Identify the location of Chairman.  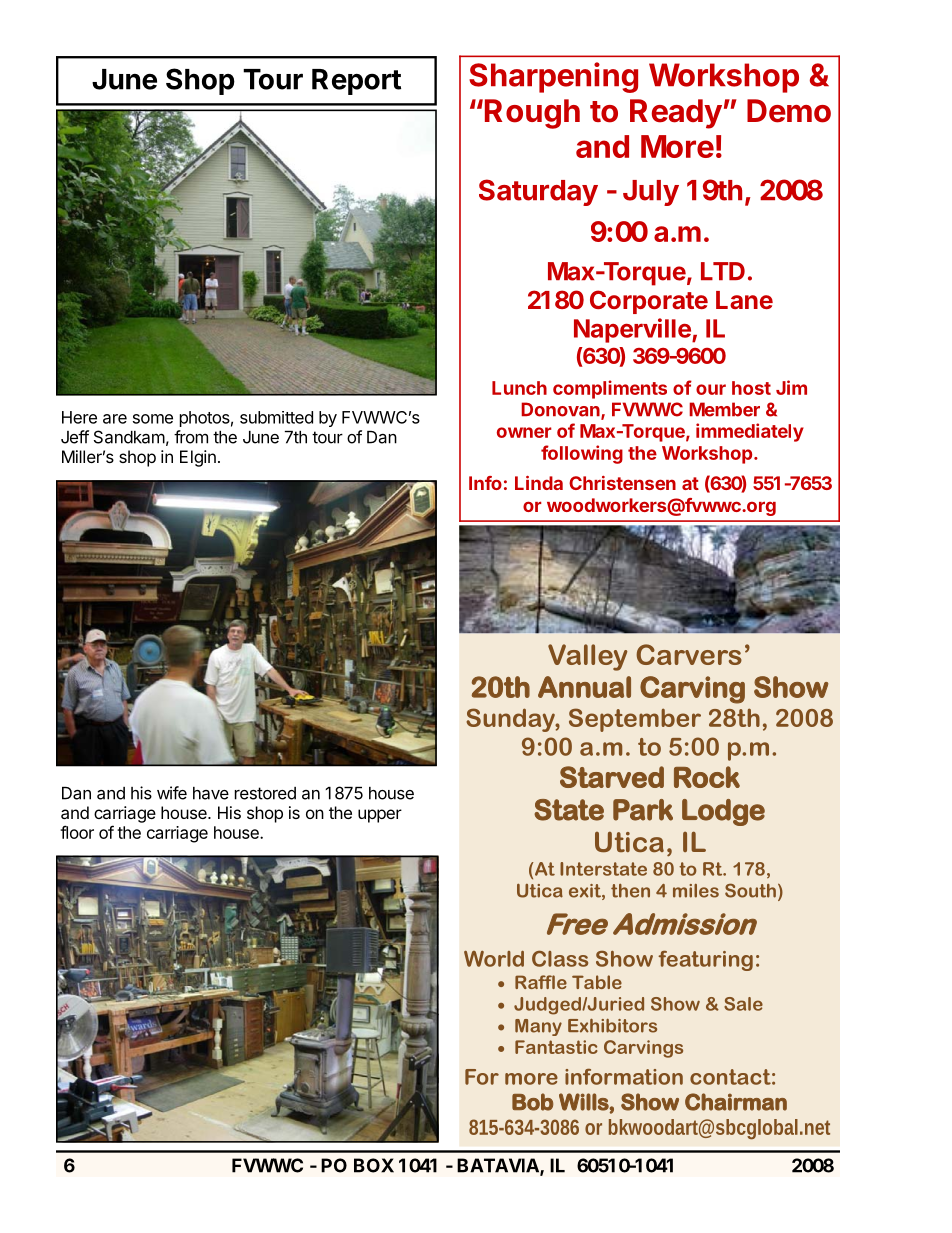
(736, 1102).
